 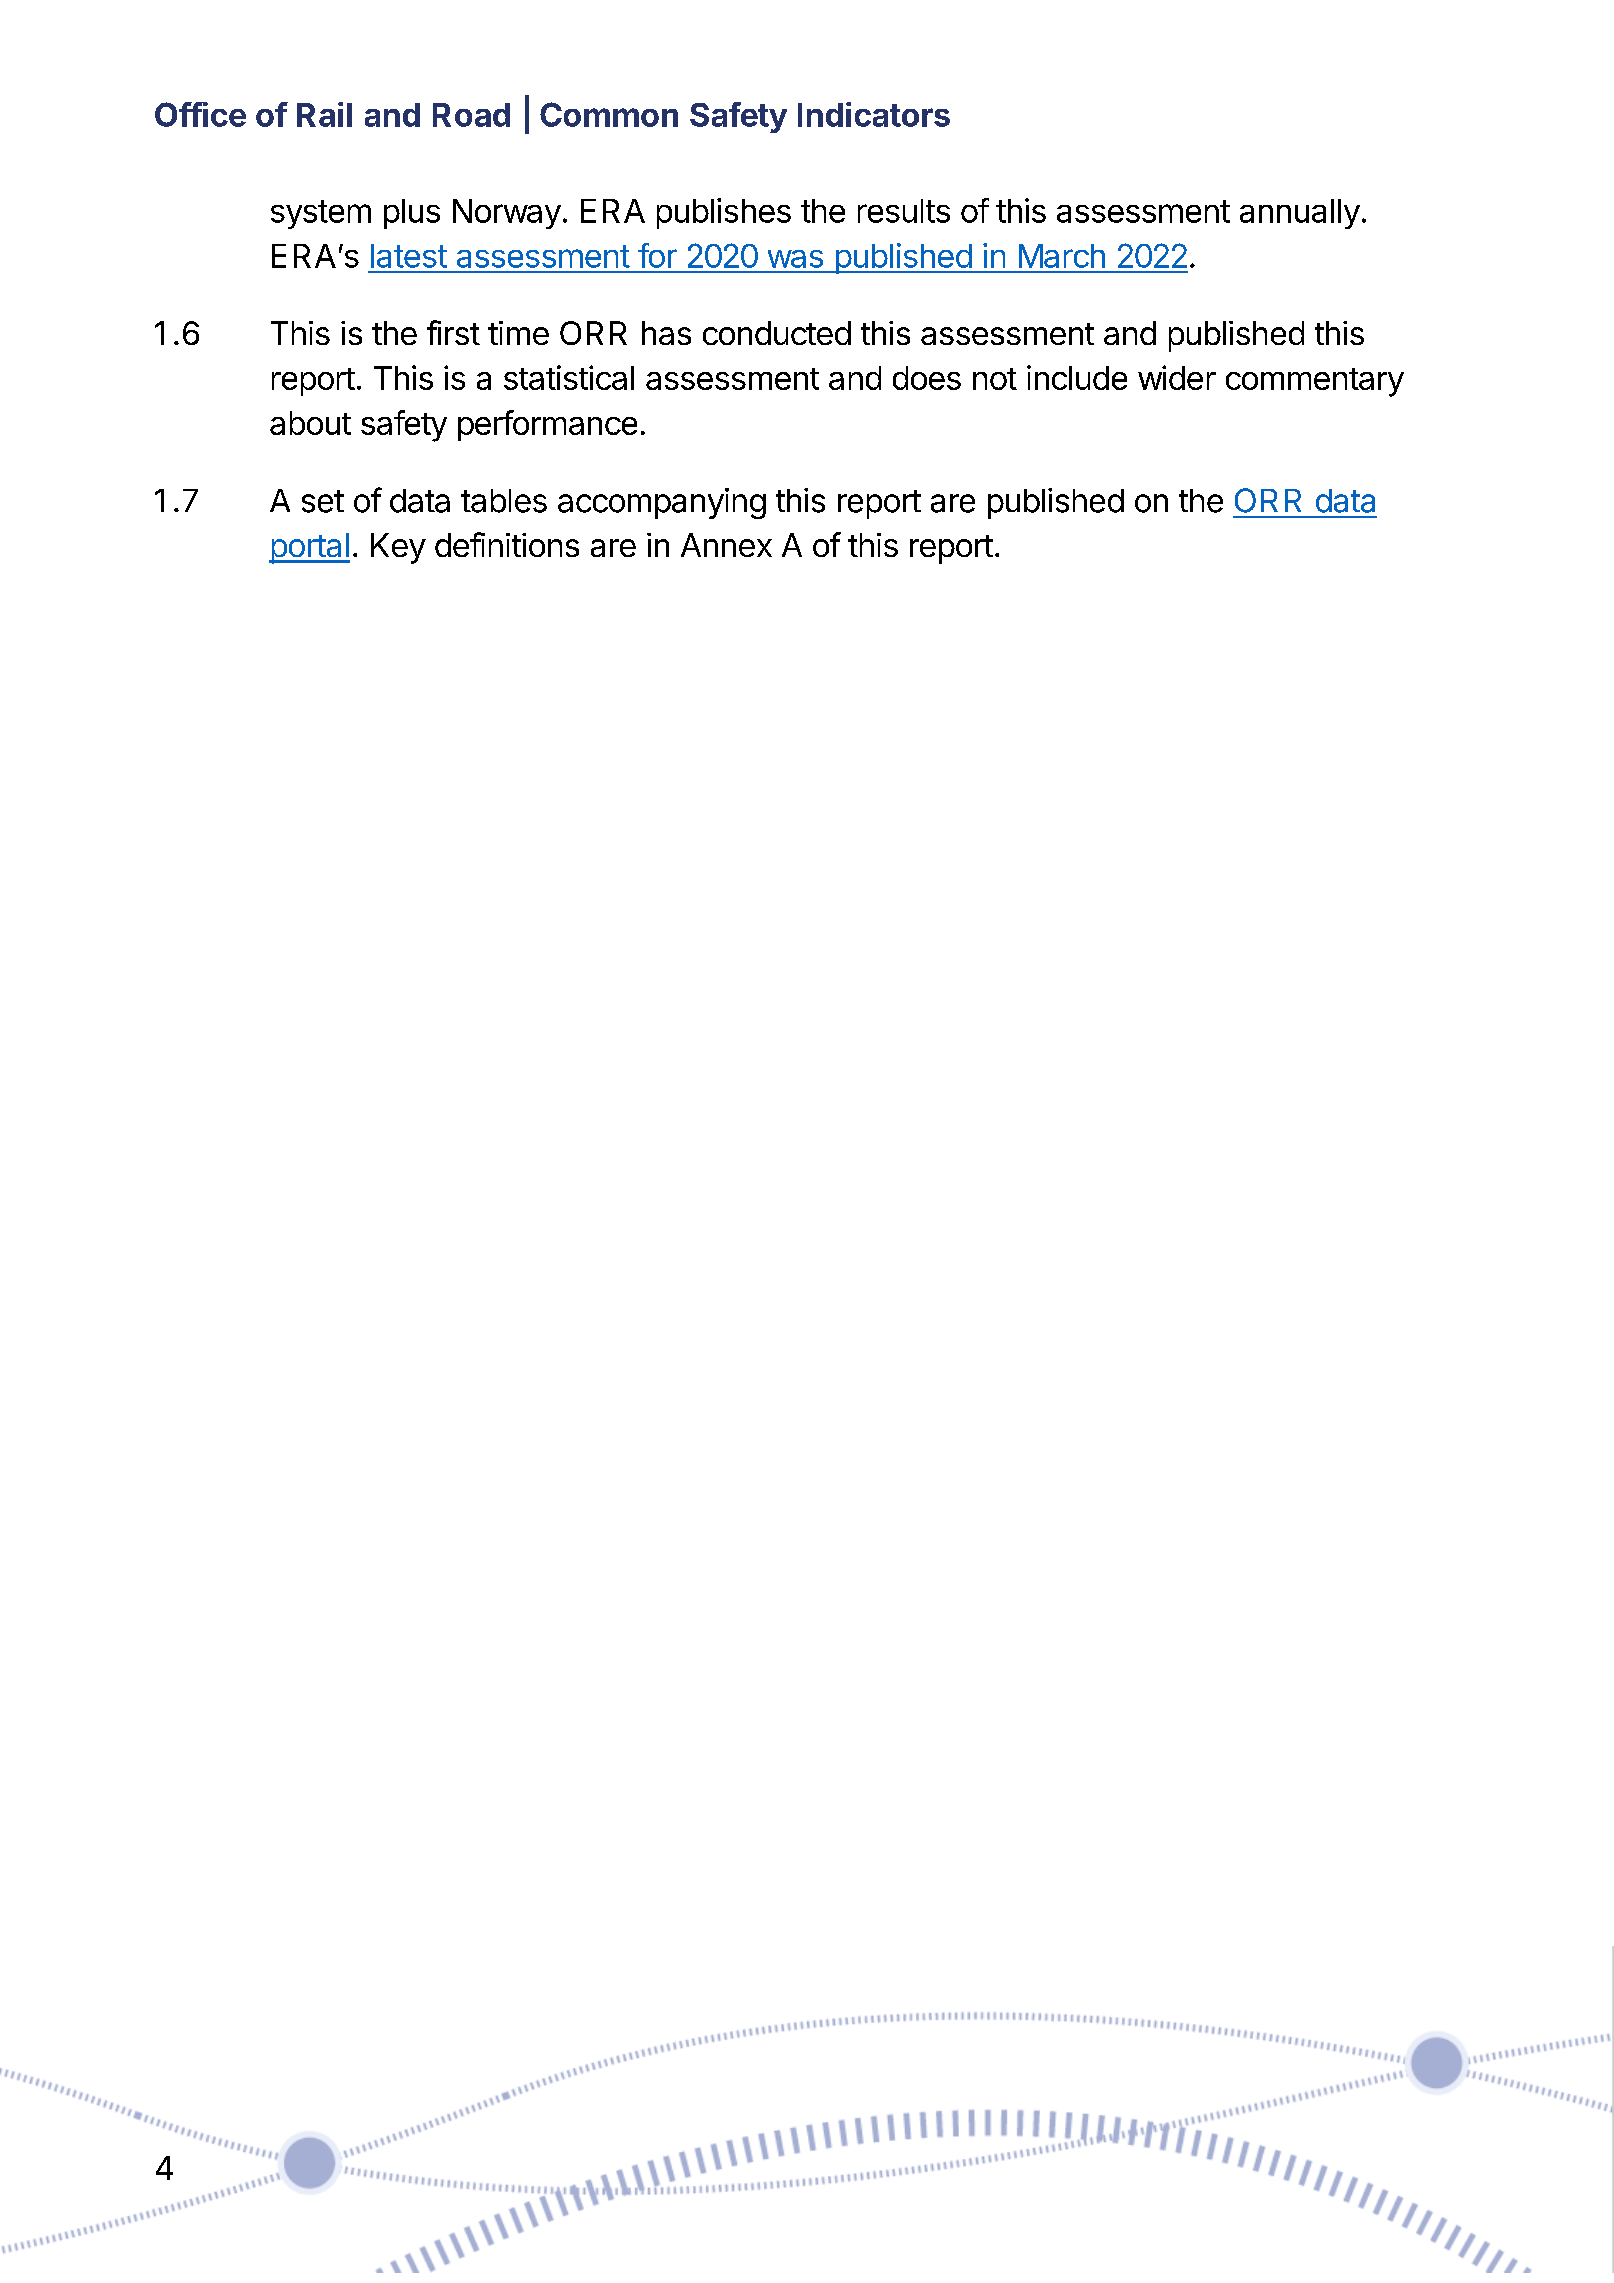 What do you see at coordinates (1300, 214) in the screenshot?
I see `annually` at bounding box center [1300, 214].
